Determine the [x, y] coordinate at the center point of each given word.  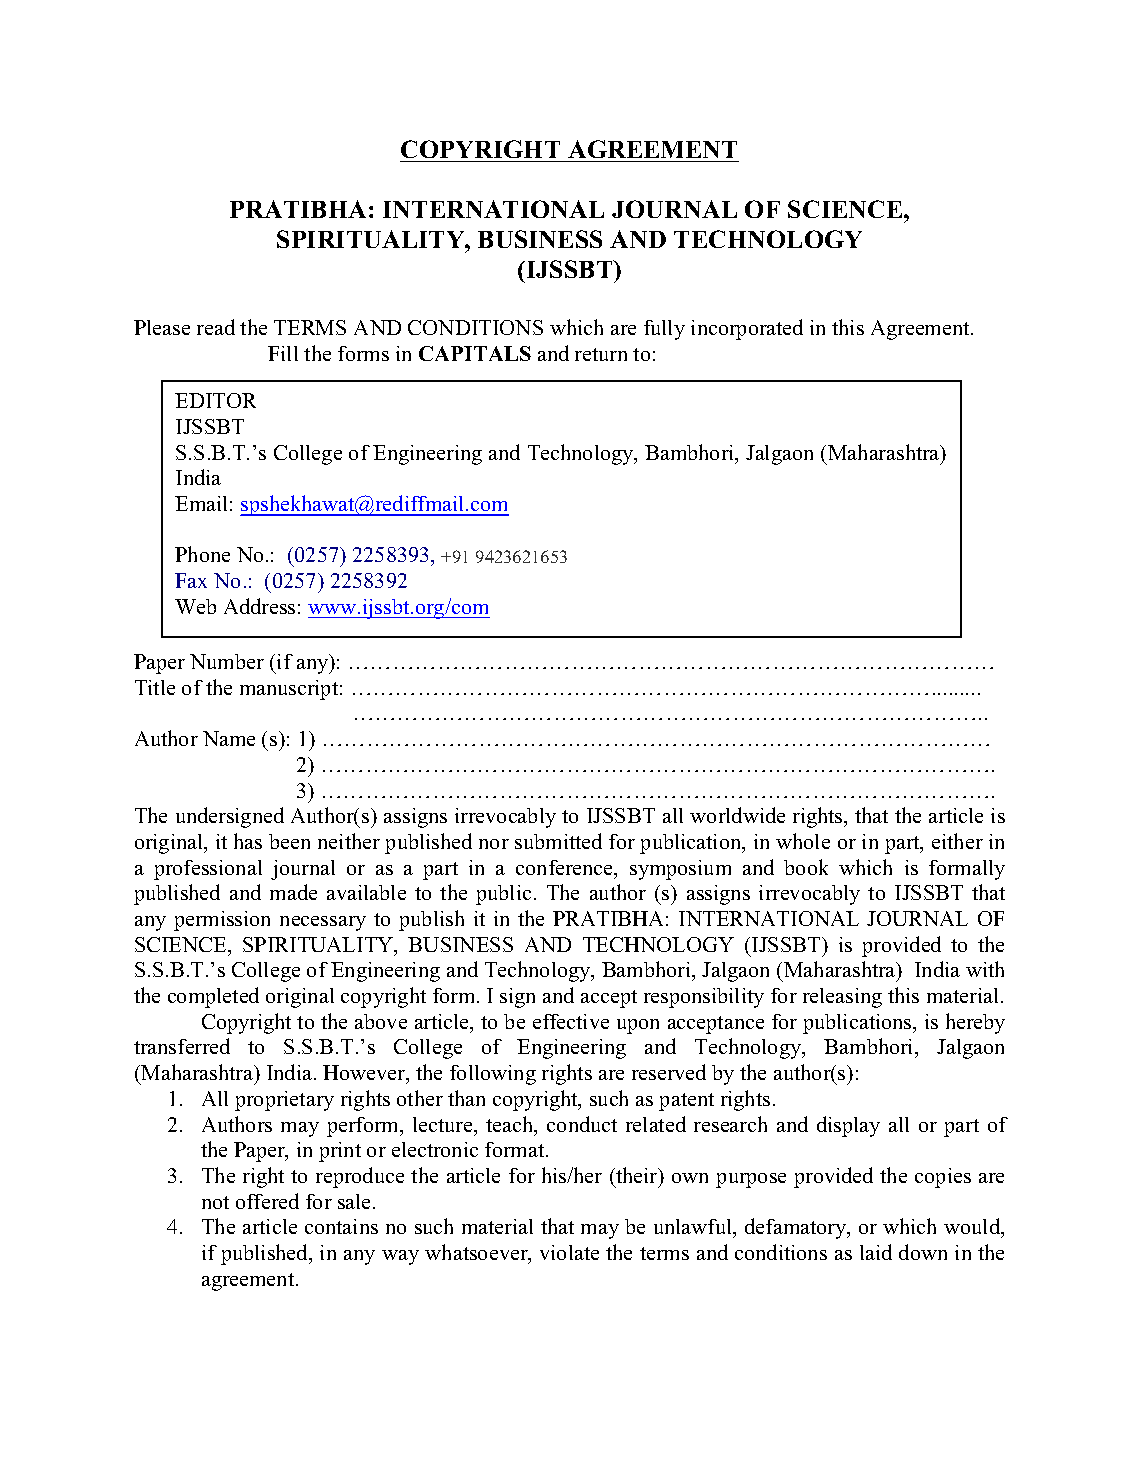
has [248, 841]
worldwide [737, 815]
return [601, 354]
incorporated [747, 329]
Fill [283, 353]
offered [267, 1201]
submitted [558, 841]
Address [259, 606]
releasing [842, 998]
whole [803, 841]
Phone [202, 554]
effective [571, 1021]
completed [213, 997]
